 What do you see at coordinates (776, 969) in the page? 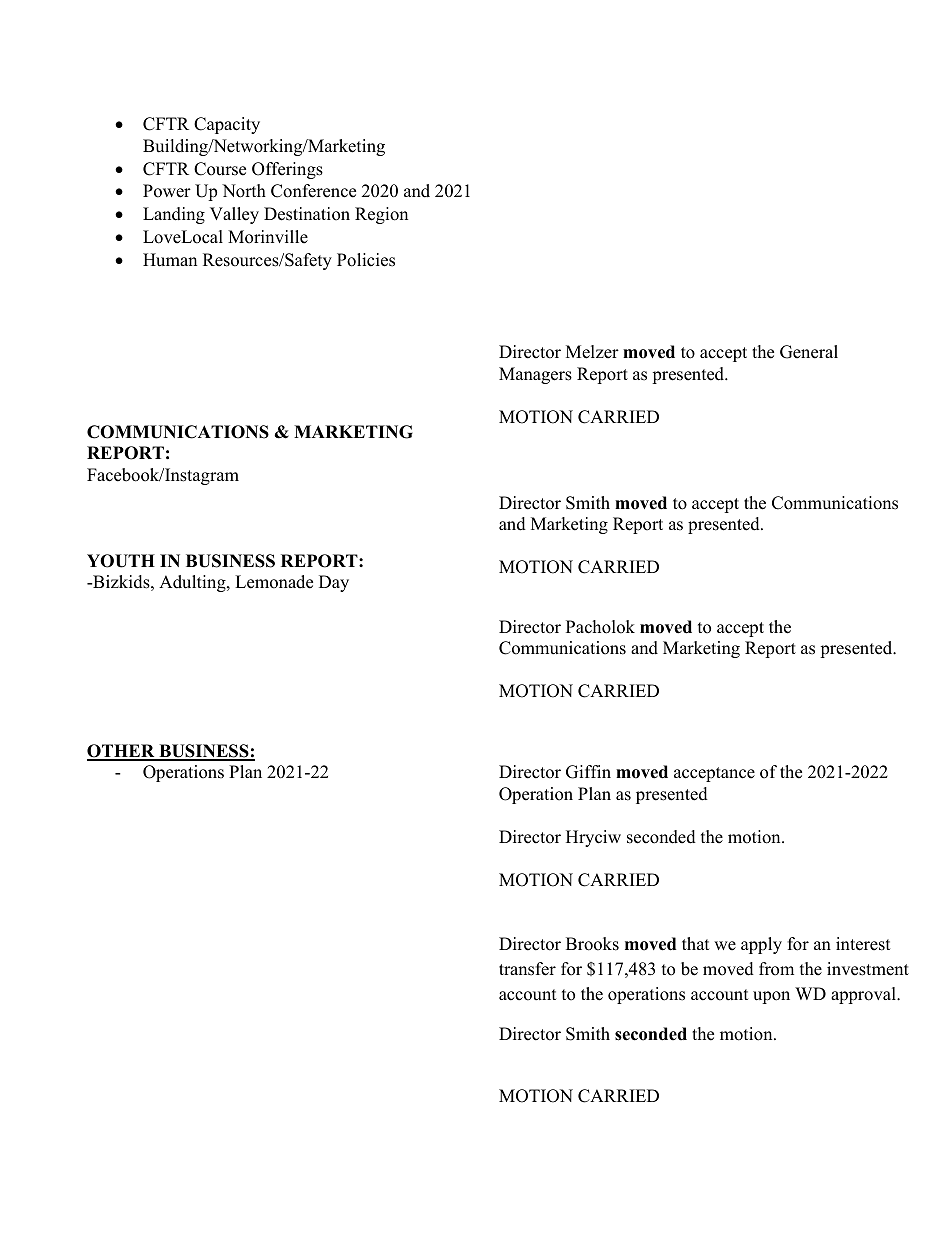
I see `from` at bounding box center [776, 969].
